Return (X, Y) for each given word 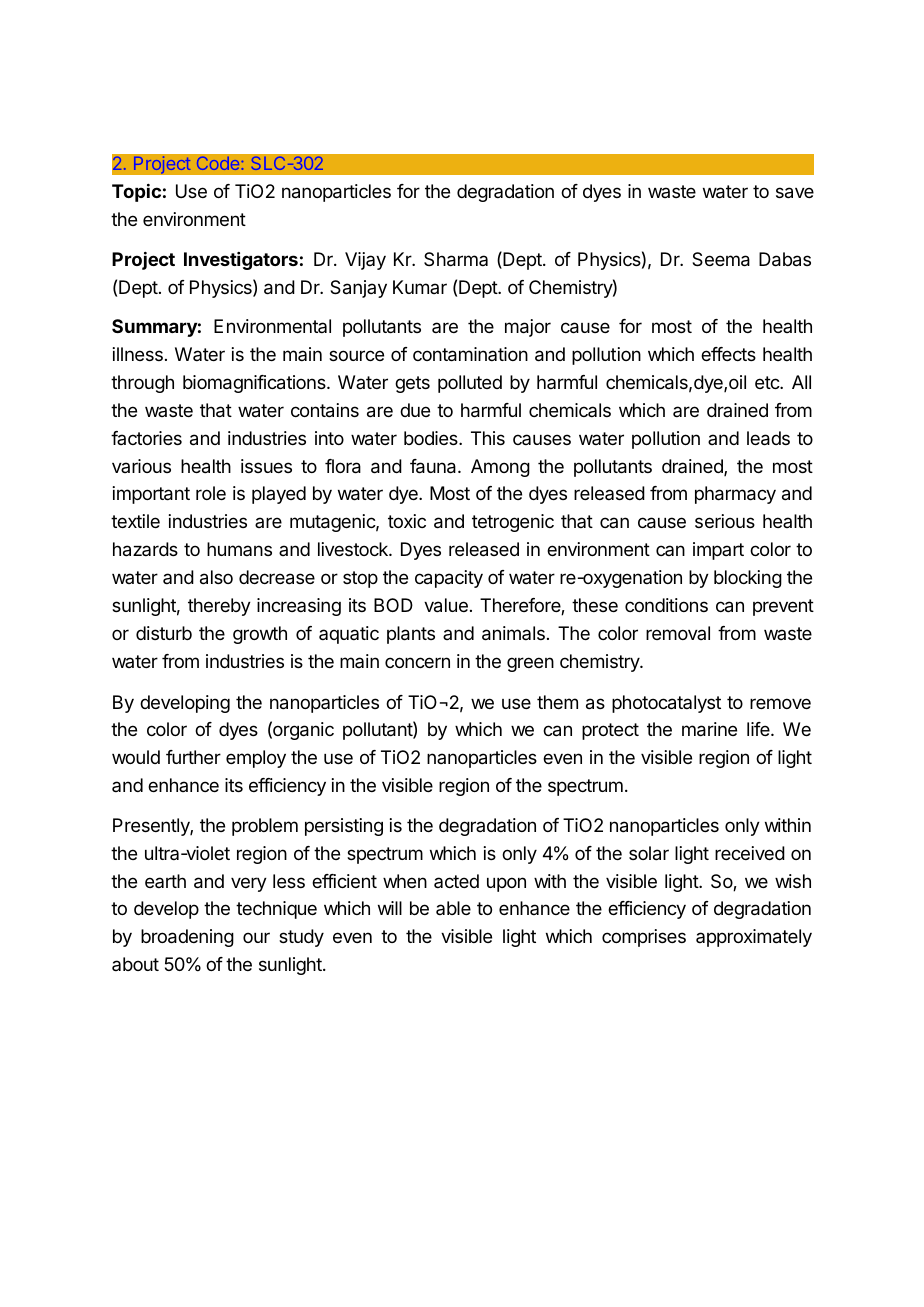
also (216, 577)
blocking (748, 579)
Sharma (456, 259)
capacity (449, 579)
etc (768, 382)
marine (709, 729)
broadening (187, 938)
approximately (754, 938)
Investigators (241, 261)
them (557, 702)
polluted (470, 384)
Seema (721, 259)
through (142, 384)
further (193, 757)
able (453, 908)
